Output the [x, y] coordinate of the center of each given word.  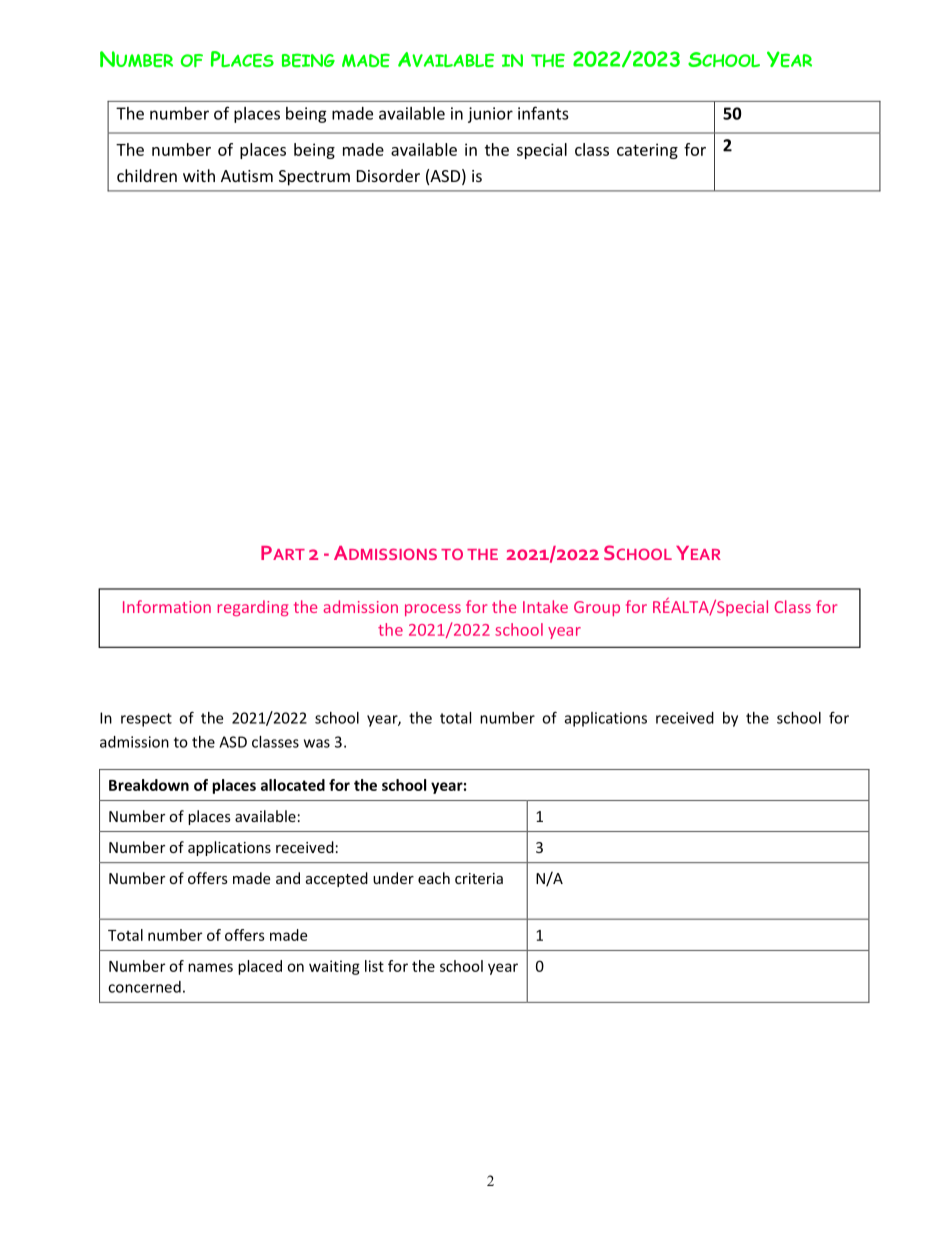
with [199, 175]
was [317, 743]
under [393, 878]
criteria [479, 878]
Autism [247, 176]
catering [647, 151]
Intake [545, 606]
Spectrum [314, 178]
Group [597, 608]
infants [543, 113]
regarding [252, 608]
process [433, 610]
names [210, 967]
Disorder [388, 175]
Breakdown [149, 785]
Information [167, 606]
